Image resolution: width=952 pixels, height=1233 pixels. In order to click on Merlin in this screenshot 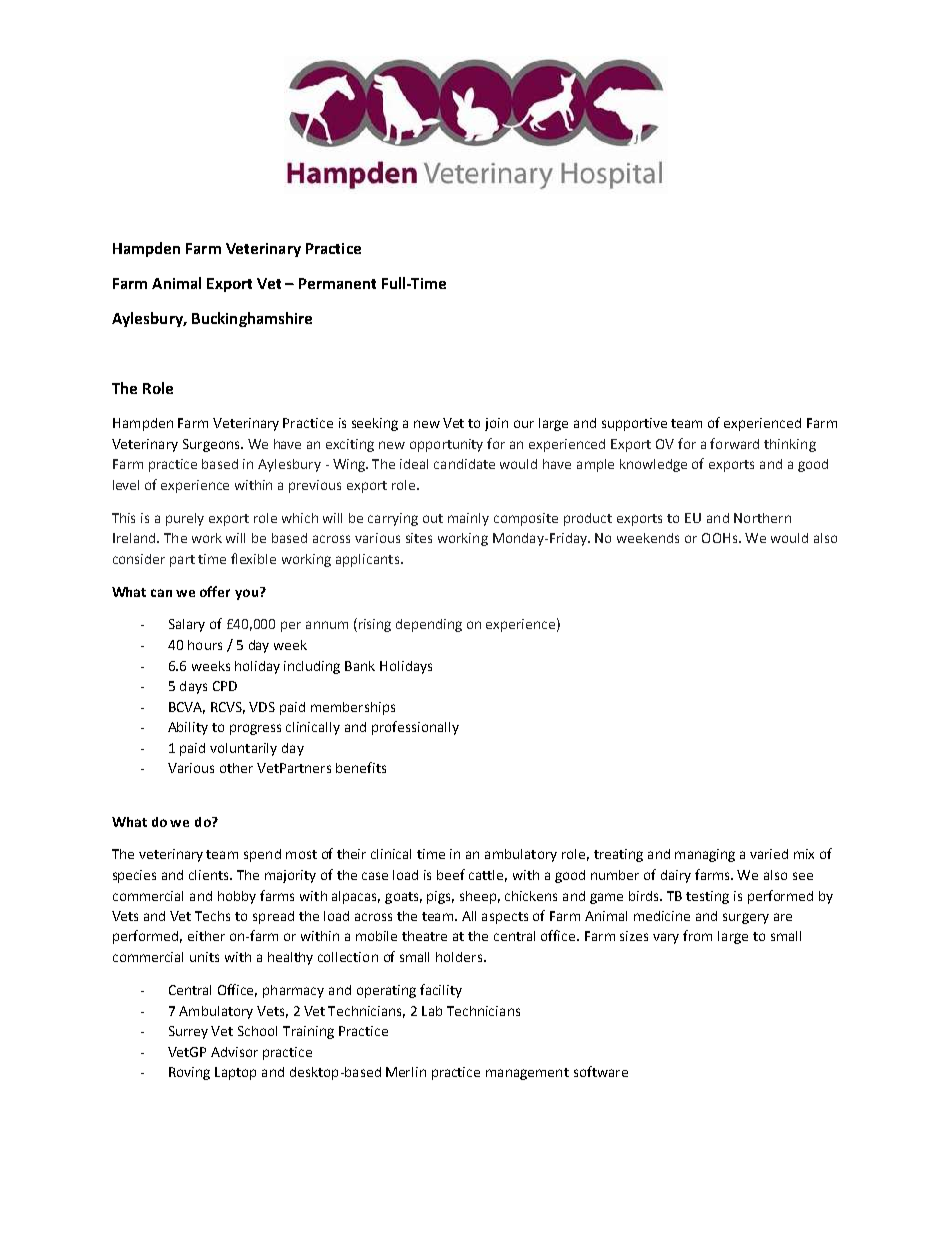, I will do `click(406, 1072)`.
